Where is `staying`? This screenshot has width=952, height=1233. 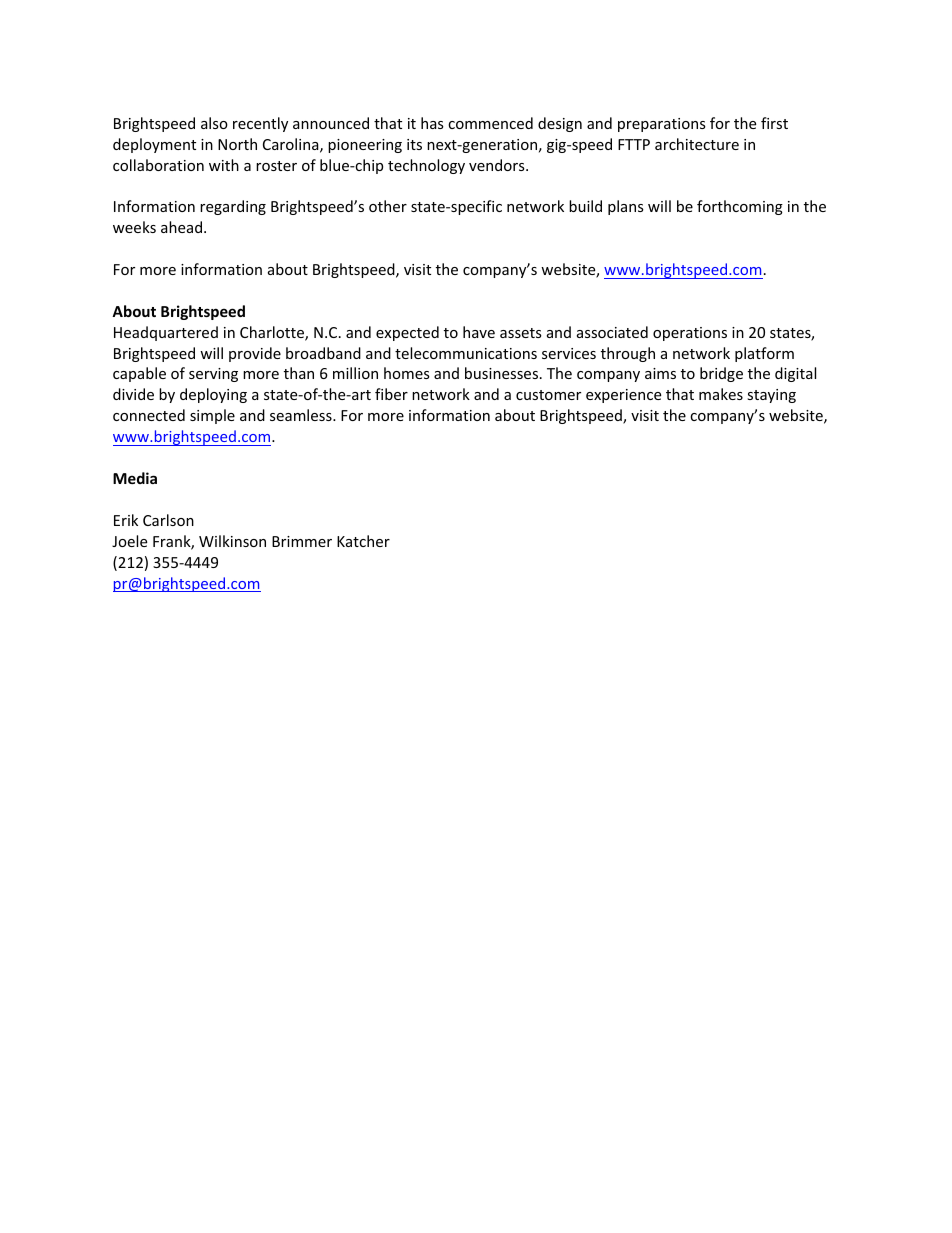 staying is located at coordinates (771, 396).
